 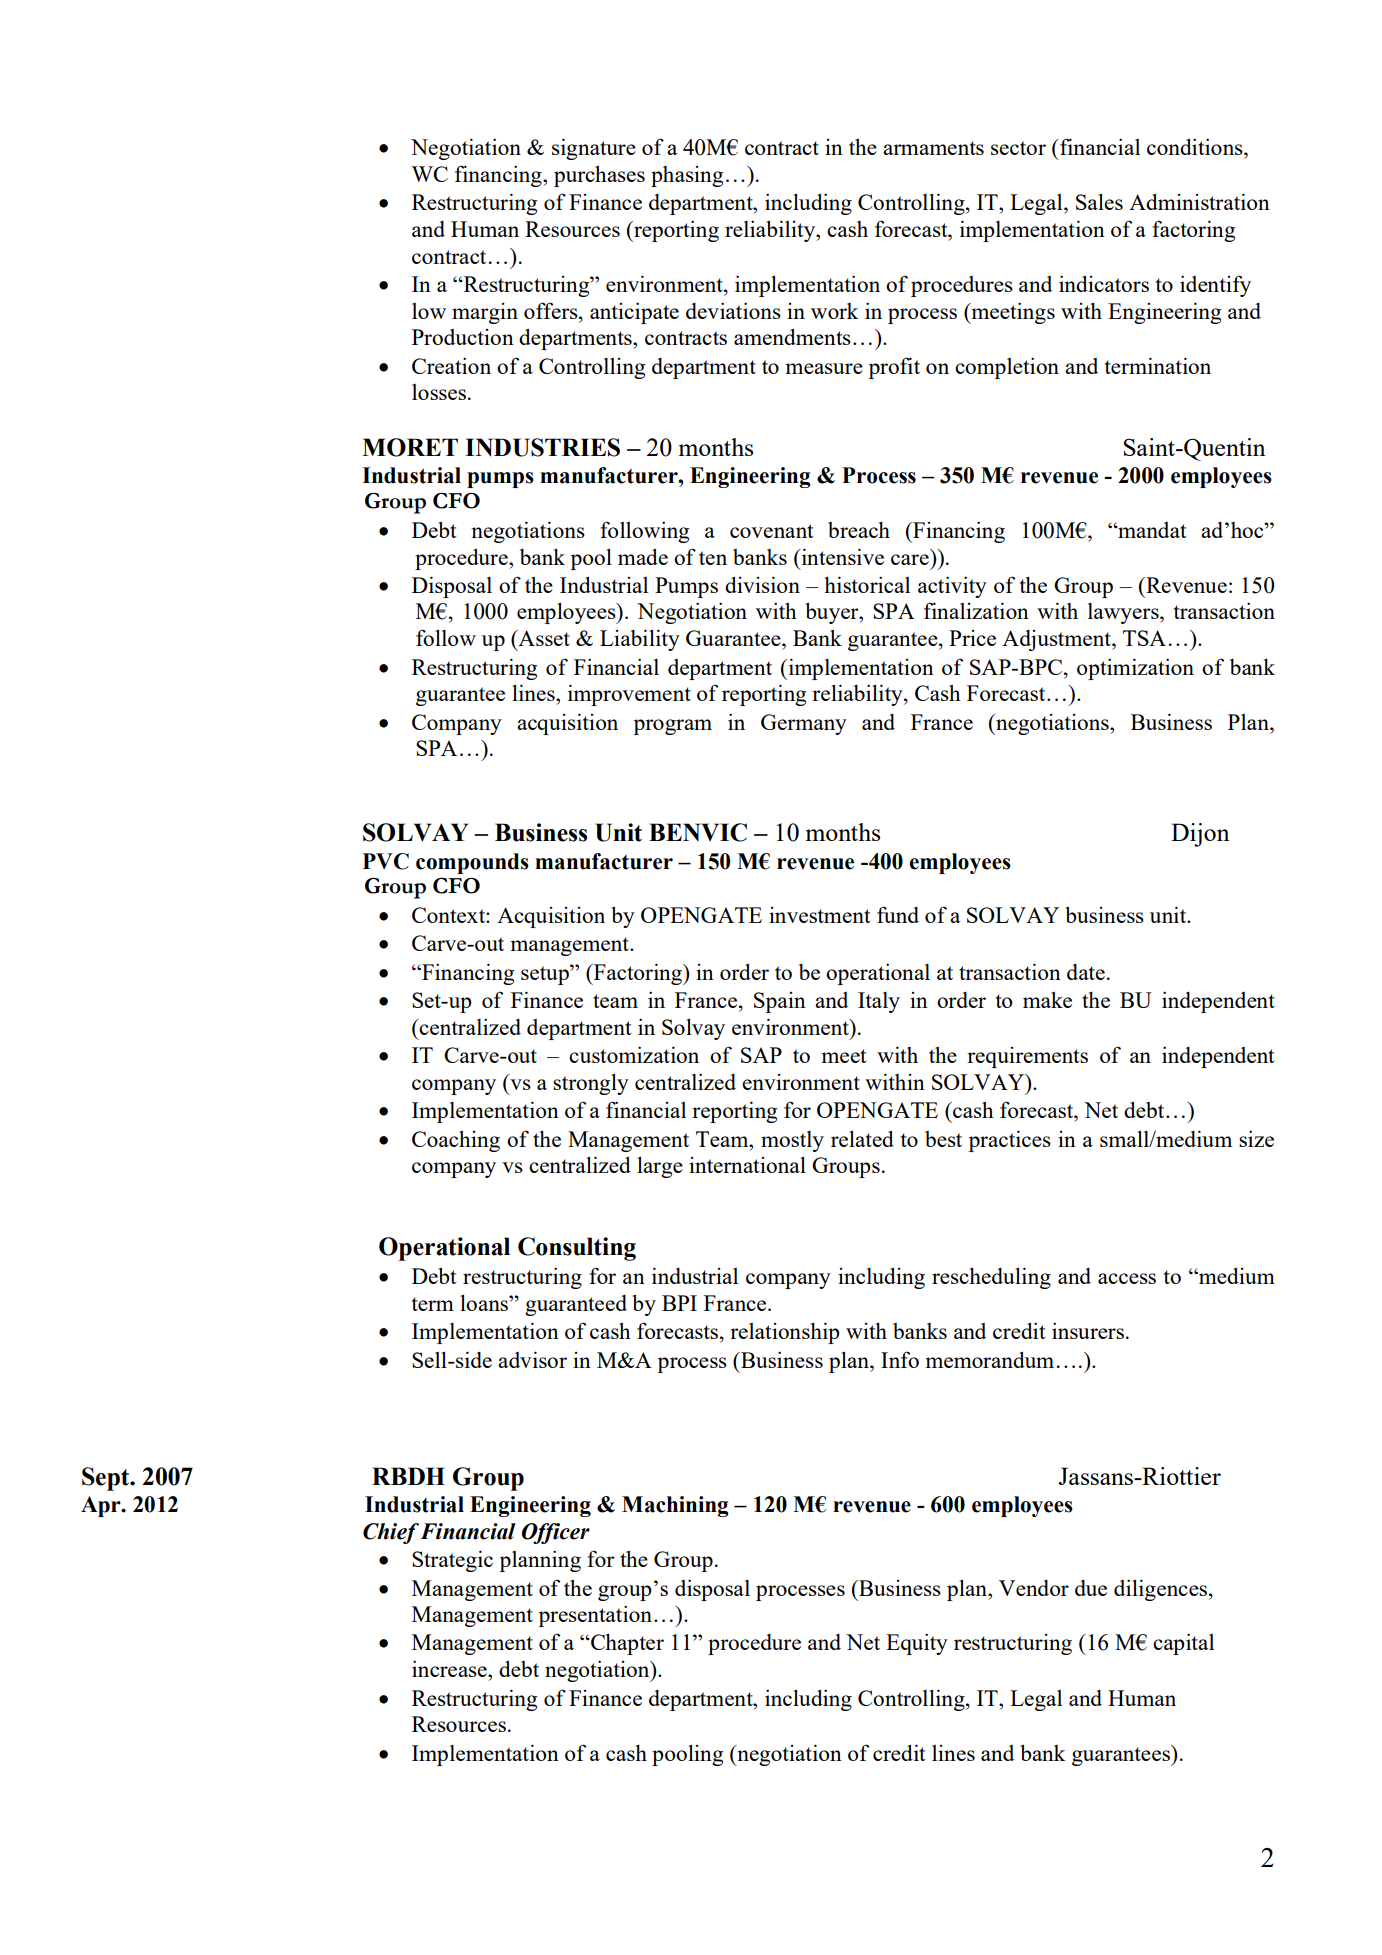 I want to click on Sales, so click(x=1099, y=201).
